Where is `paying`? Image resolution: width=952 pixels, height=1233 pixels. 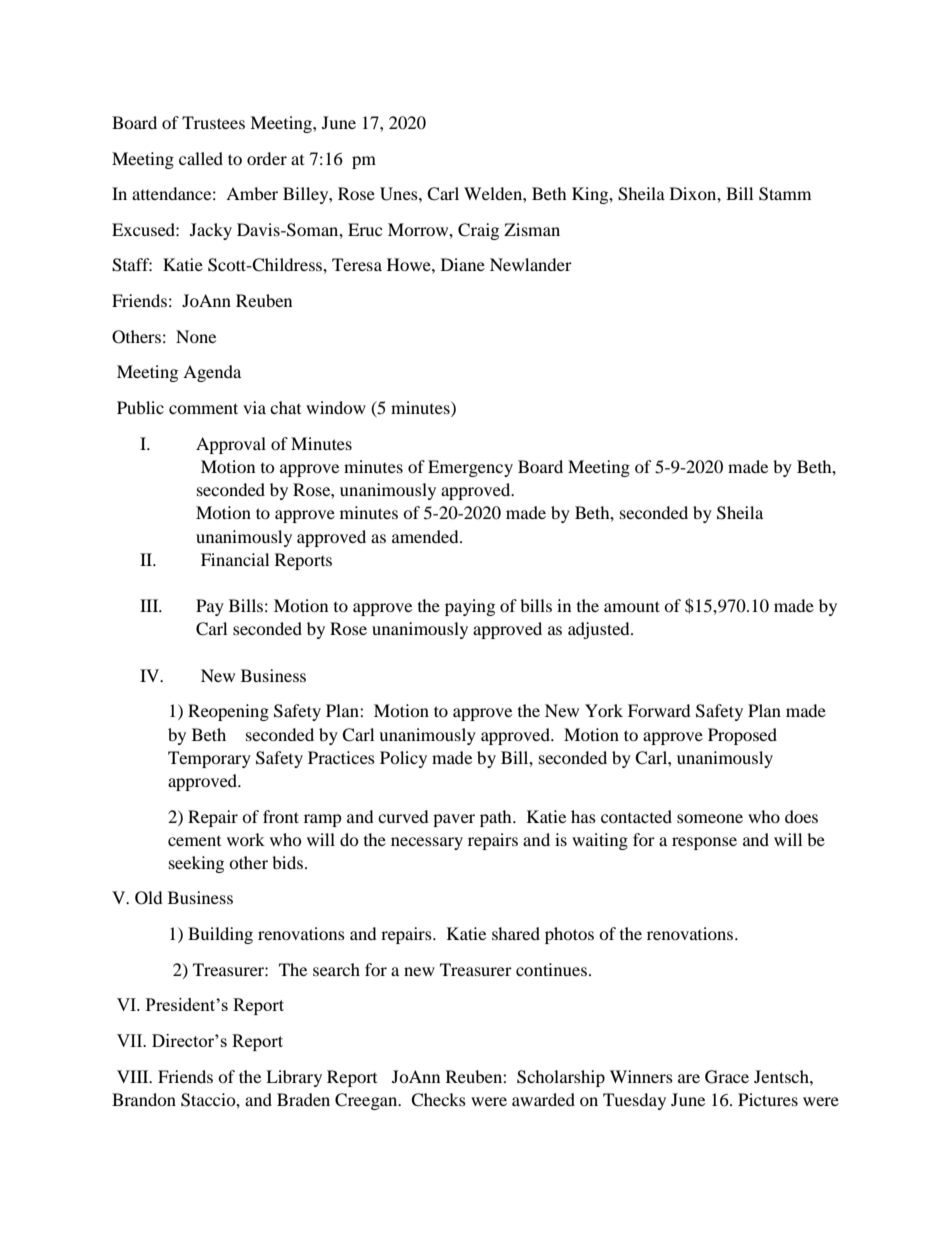
paying is located at coordinates (470, 607).
